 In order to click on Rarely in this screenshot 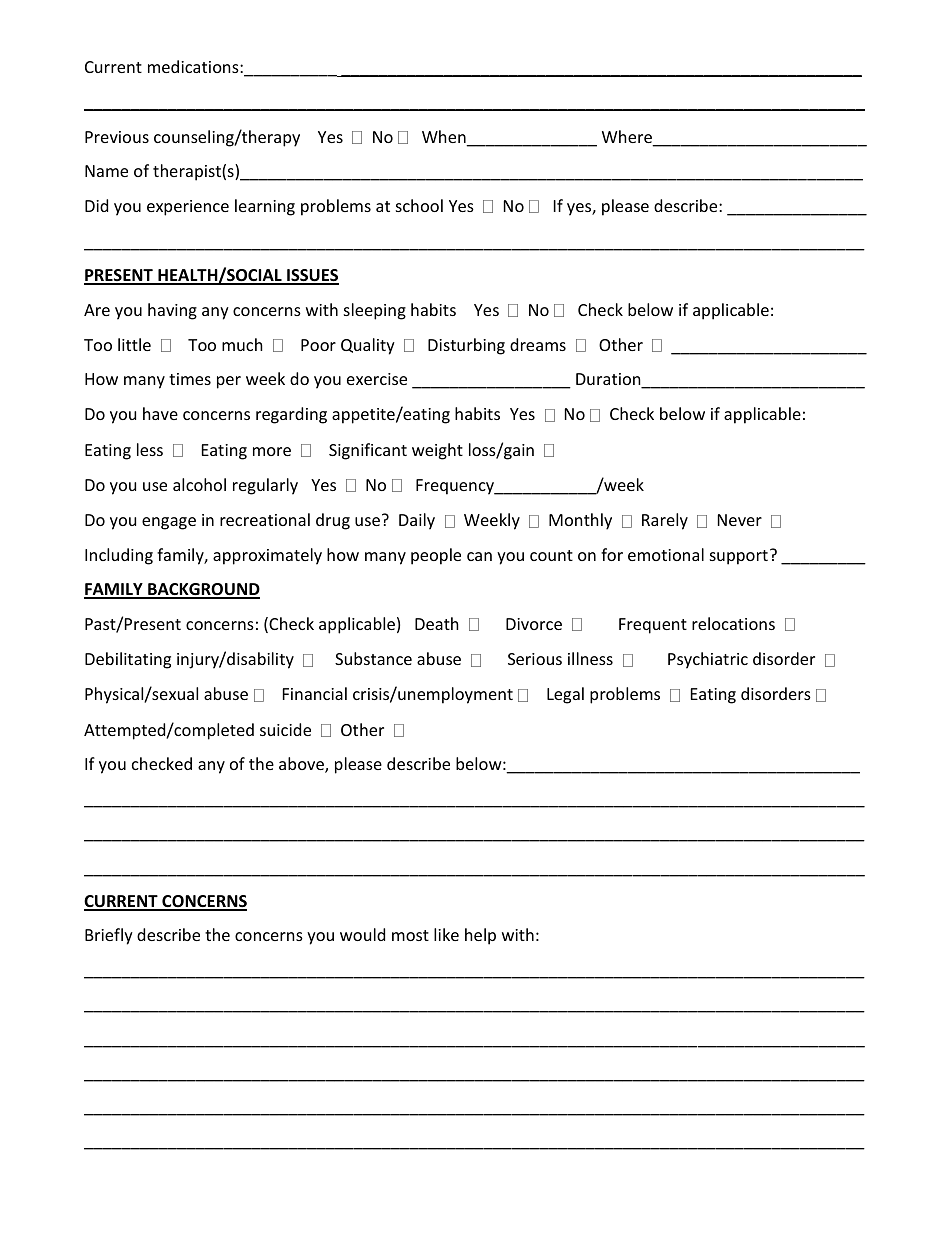, I will do `click(665, 521)`.
